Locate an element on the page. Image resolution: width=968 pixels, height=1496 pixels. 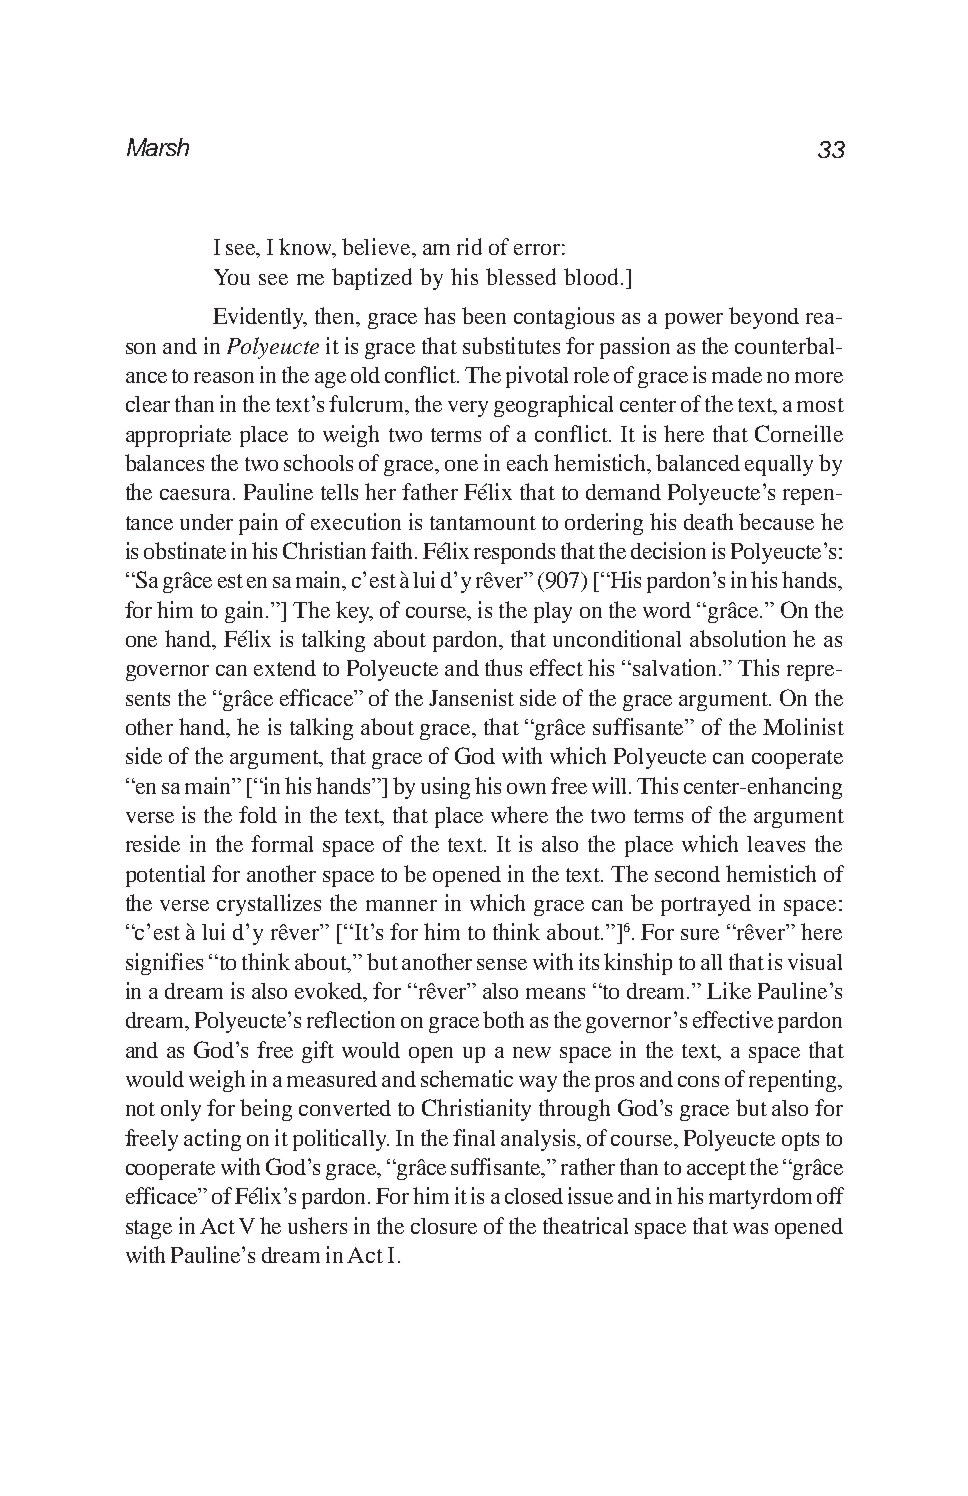
thus is located at coordinates (503, 667).
